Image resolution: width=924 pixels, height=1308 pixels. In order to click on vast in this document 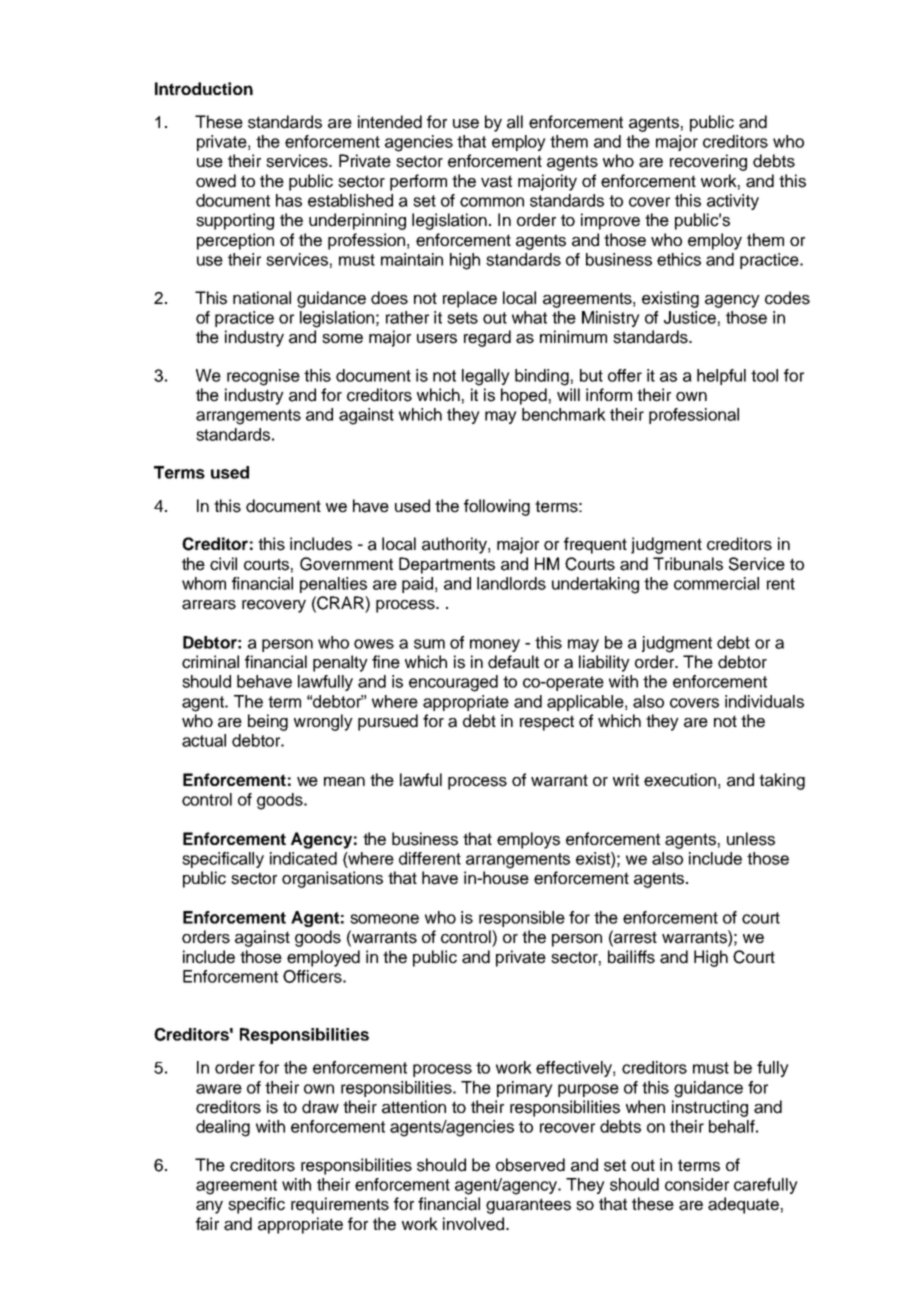, I will do `click(496, 181)`.
